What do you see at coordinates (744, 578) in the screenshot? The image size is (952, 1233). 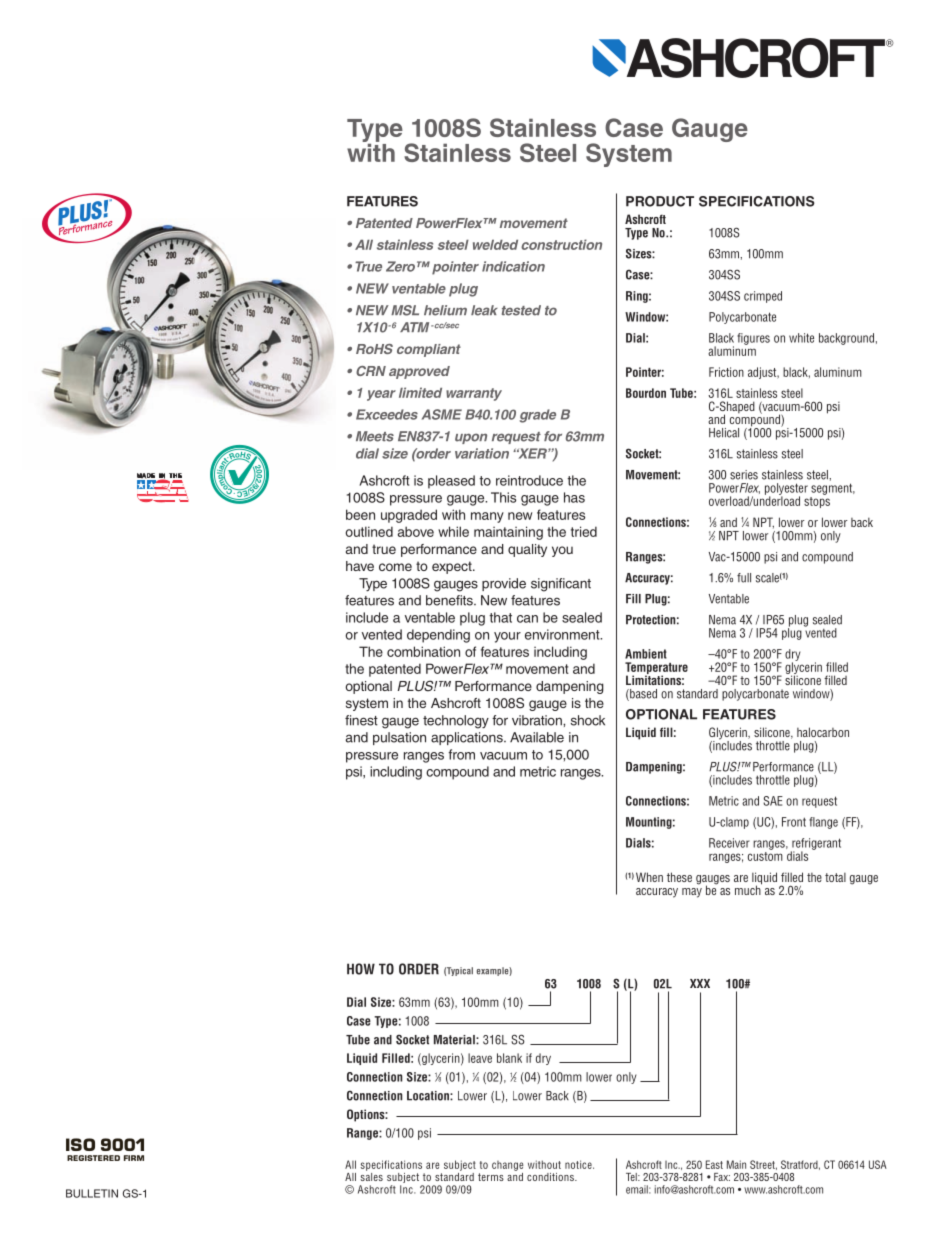 I see `full` at bounding box center [744, 578].
